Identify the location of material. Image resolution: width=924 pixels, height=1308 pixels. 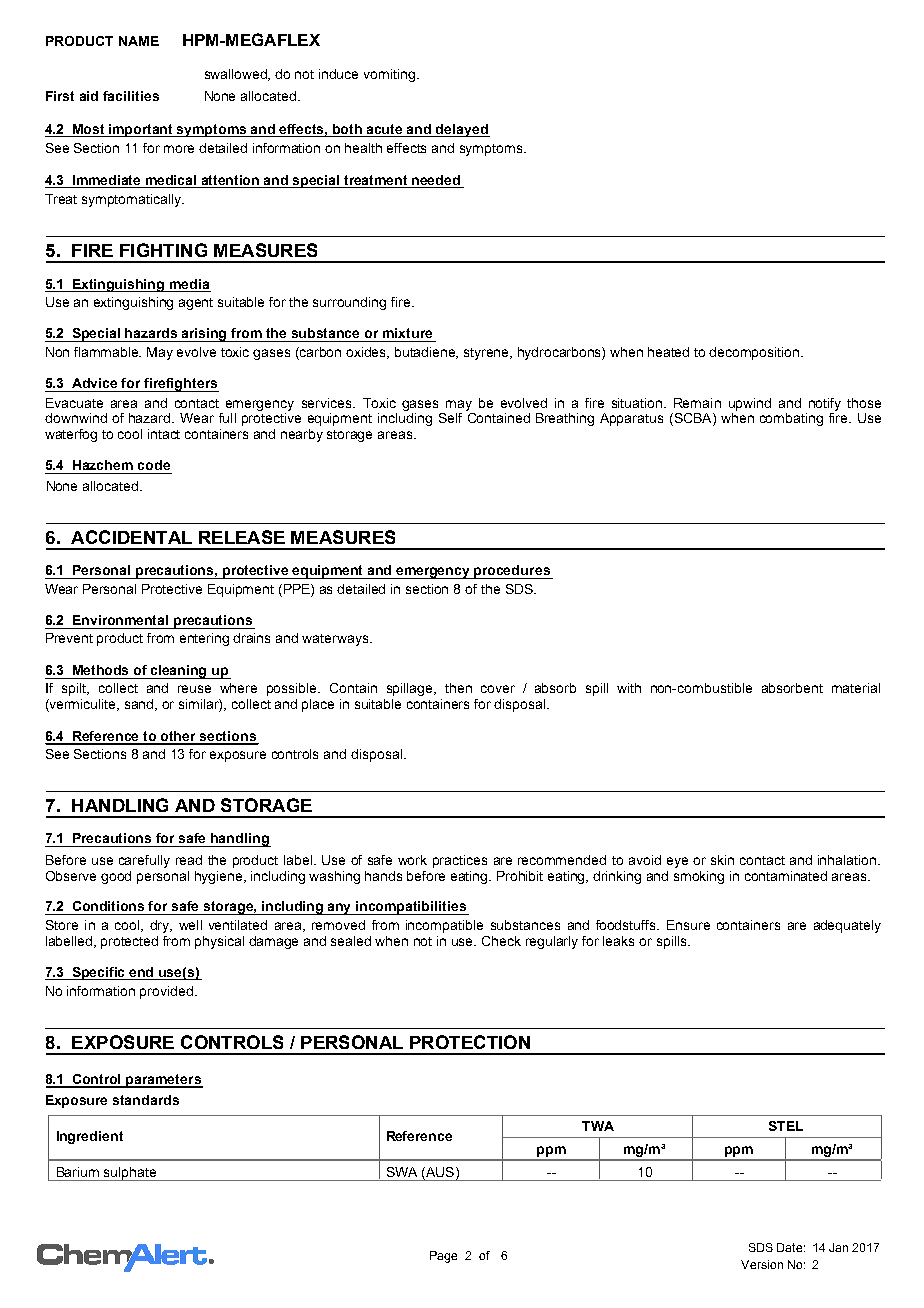
(856, 688).
